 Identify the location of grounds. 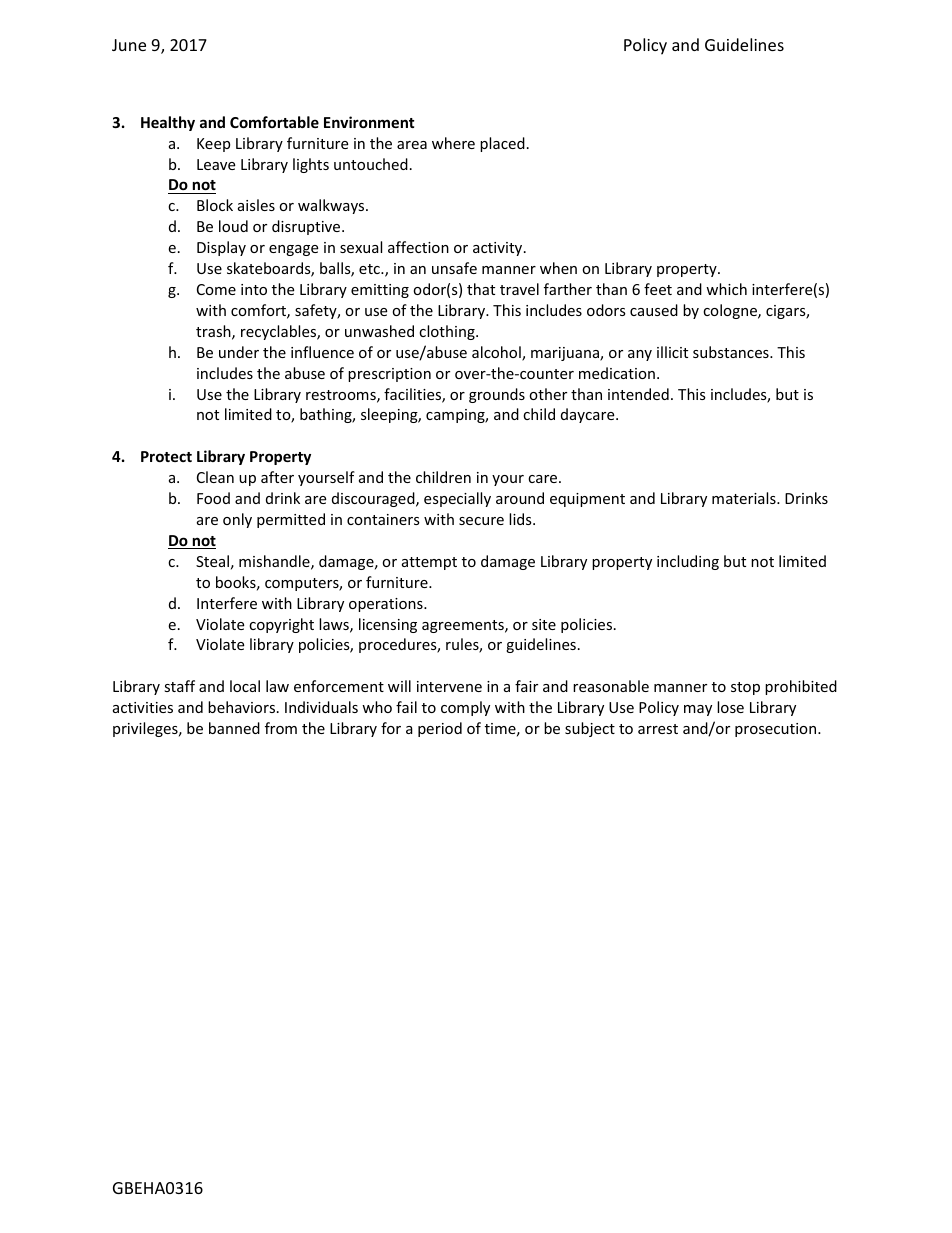
(497, 395).
